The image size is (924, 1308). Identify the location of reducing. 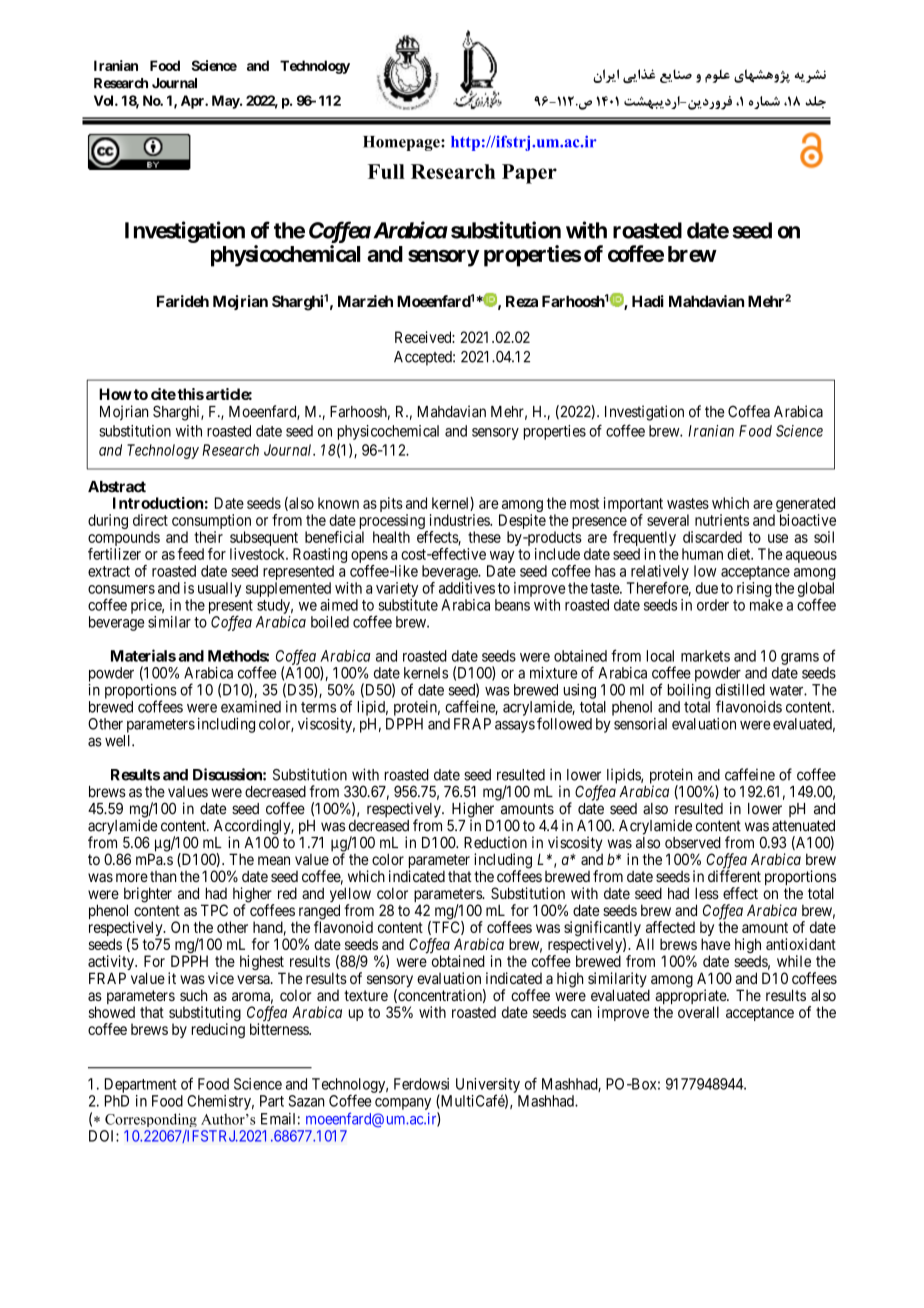
(218, 1030).
